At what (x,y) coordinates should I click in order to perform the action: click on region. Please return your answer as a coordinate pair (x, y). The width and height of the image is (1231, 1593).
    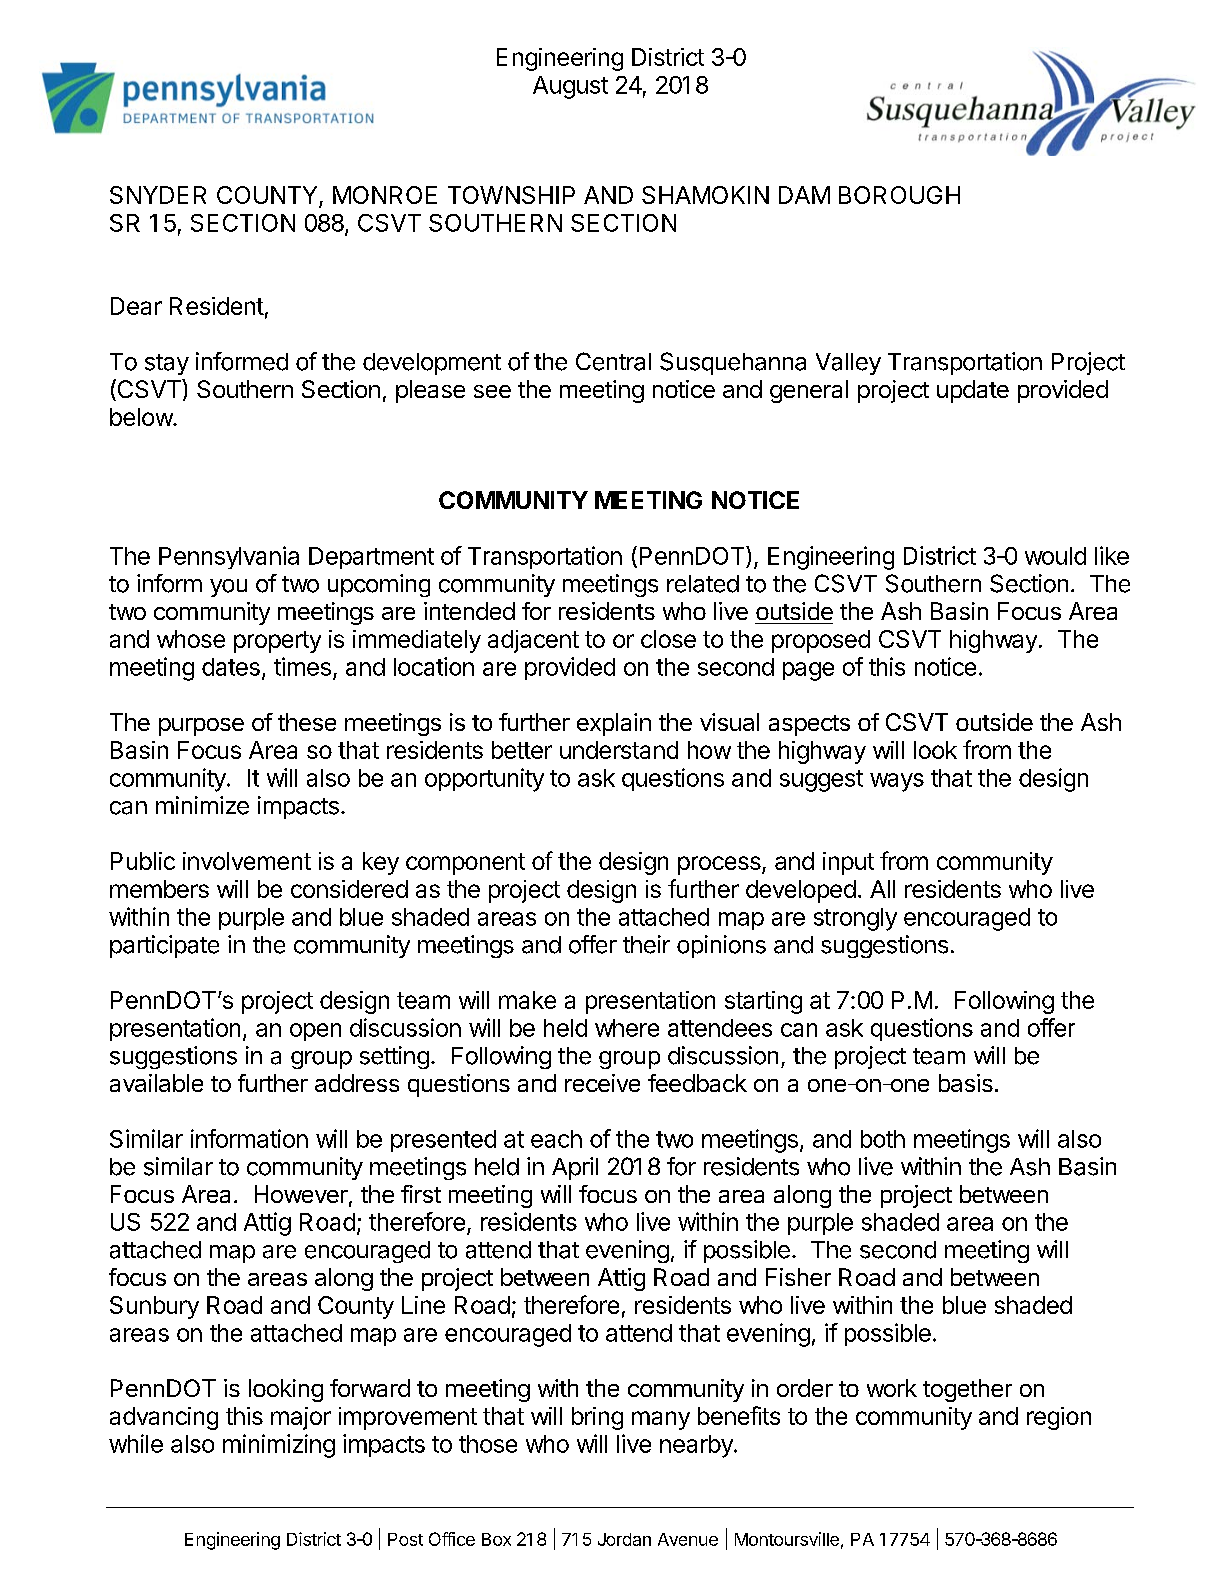
    Looking at the image, I should click on (1059, 1418).
